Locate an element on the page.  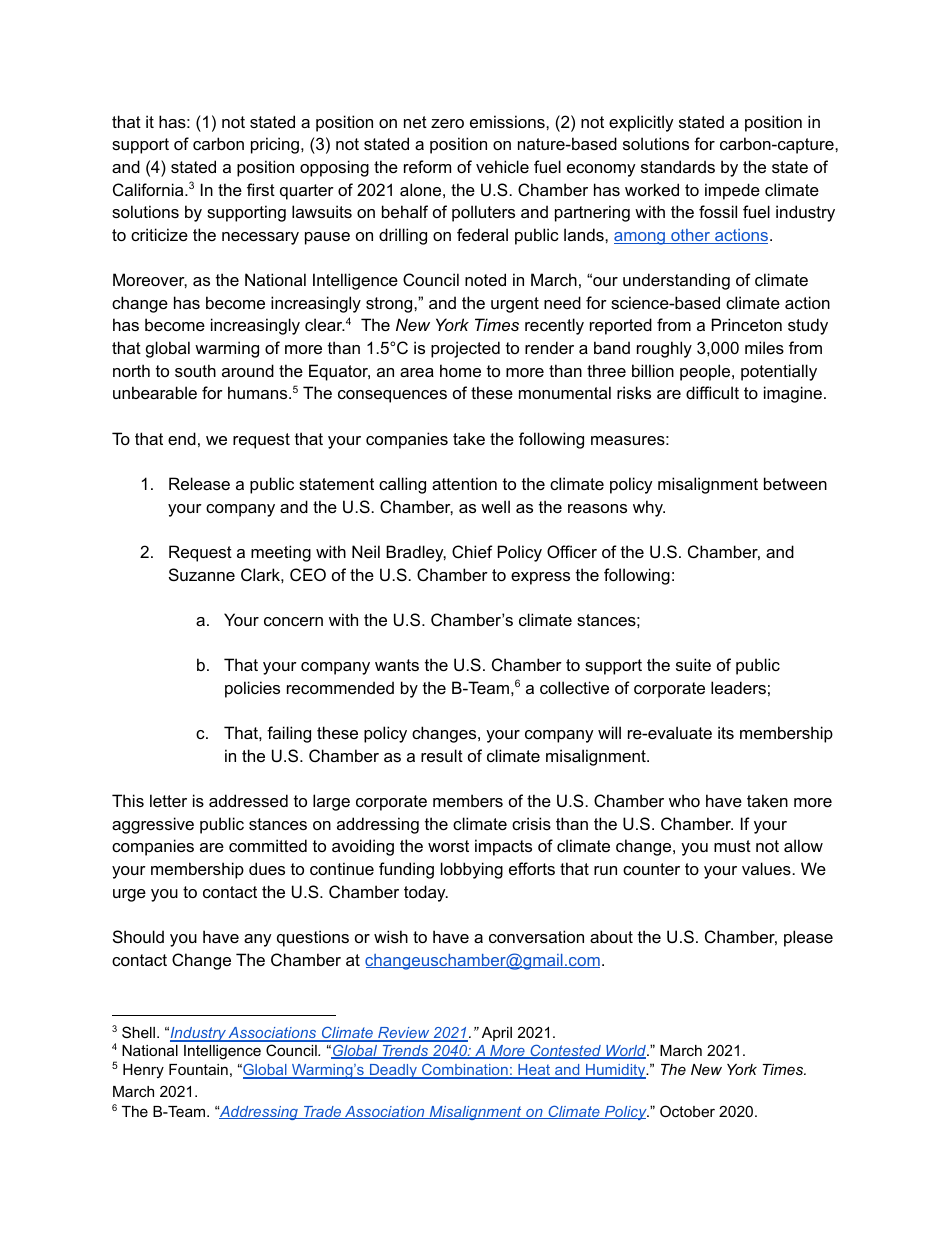
attention is located at coordinates (464, 483).
